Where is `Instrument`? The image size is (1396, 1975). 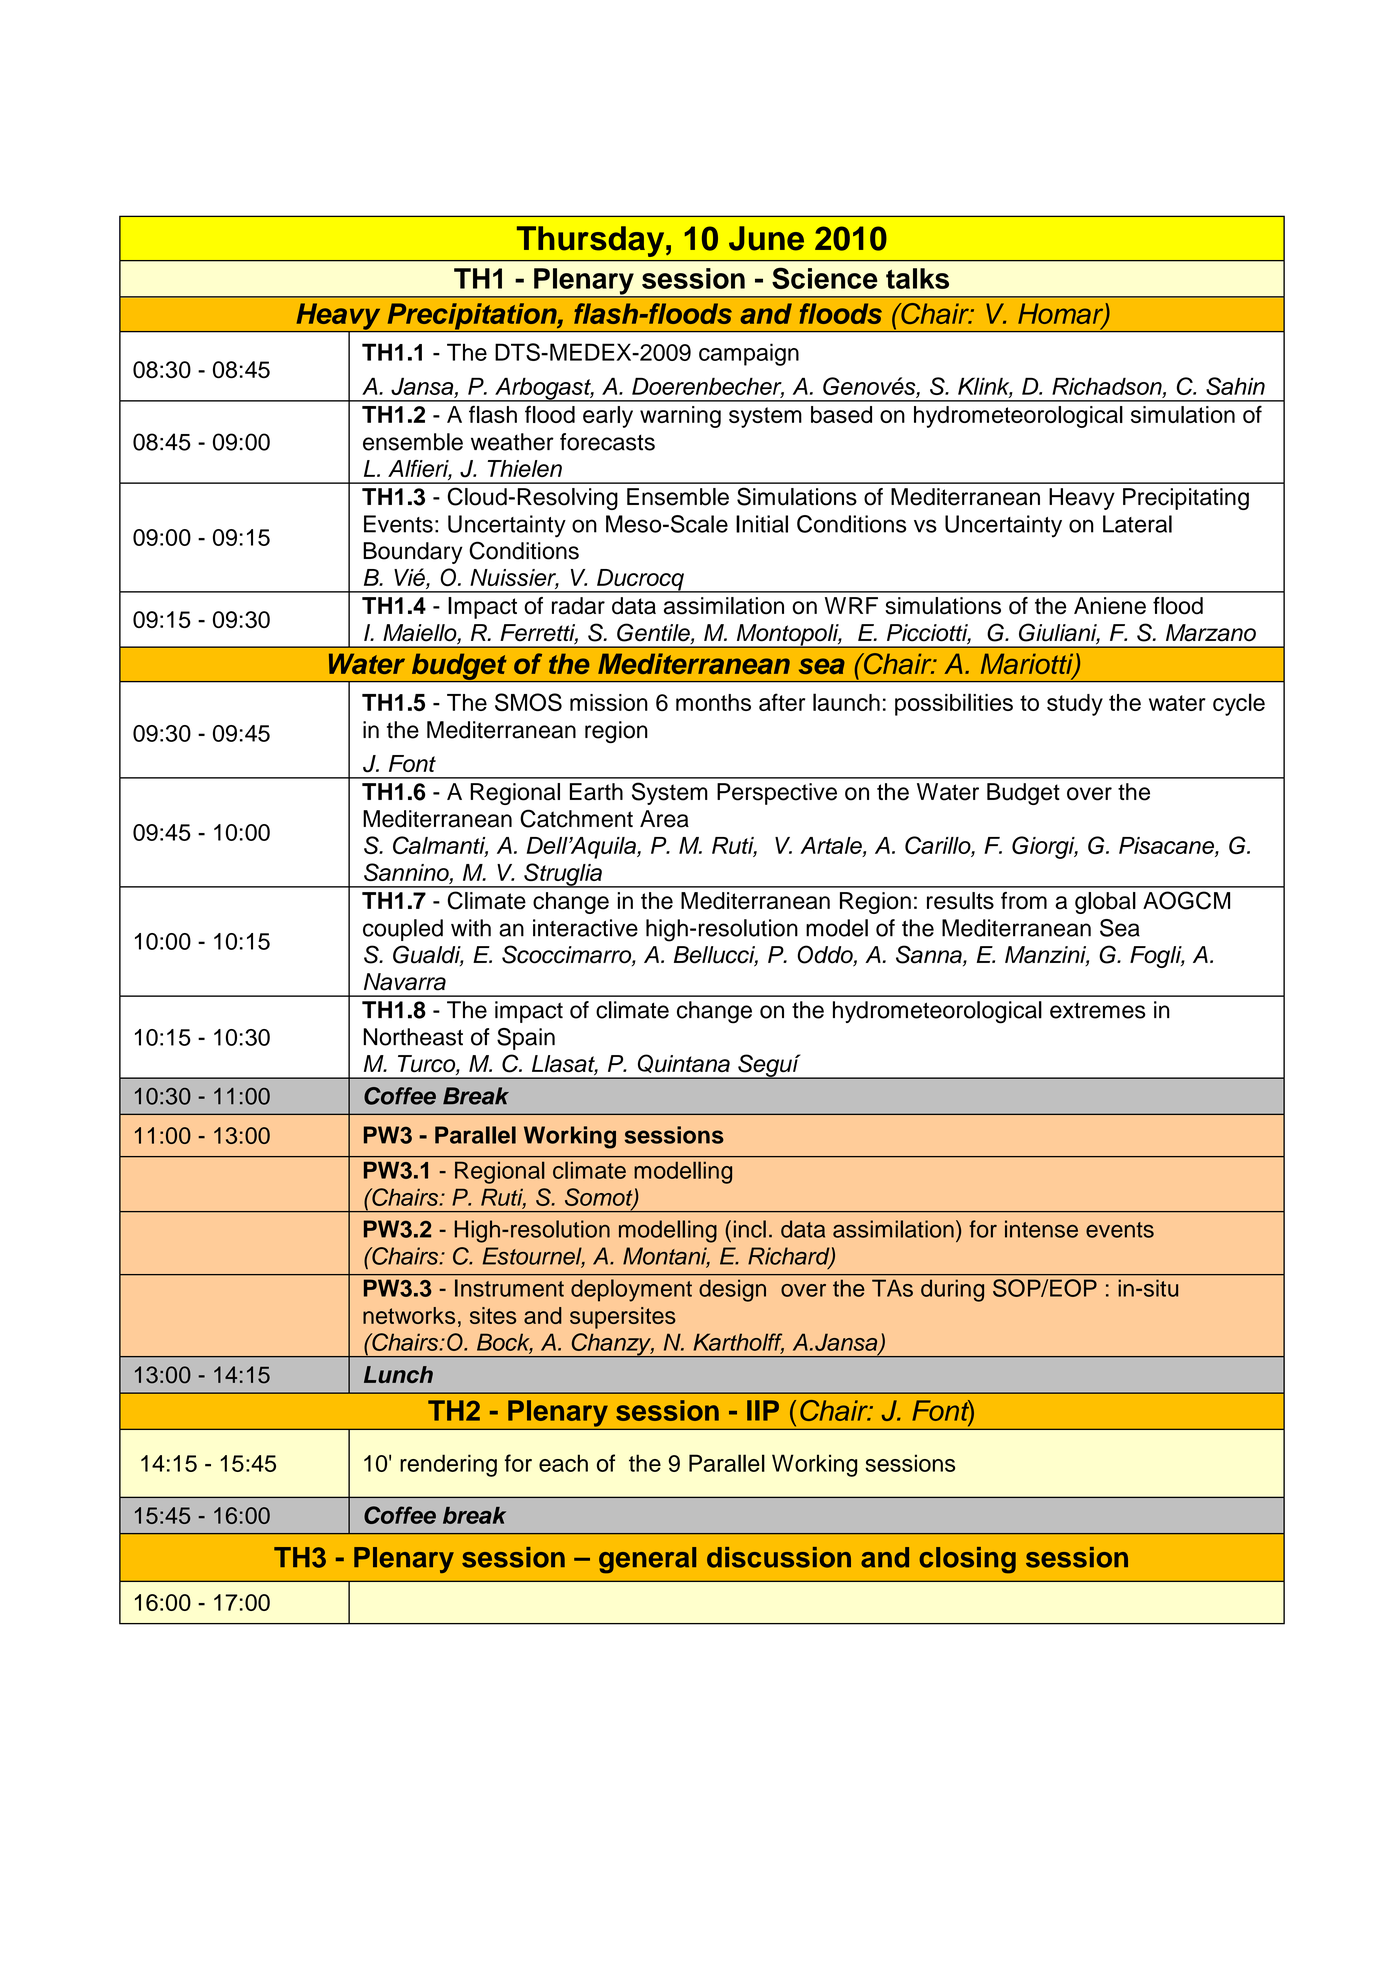 Instrument is located at coordinates (509, 1288).
